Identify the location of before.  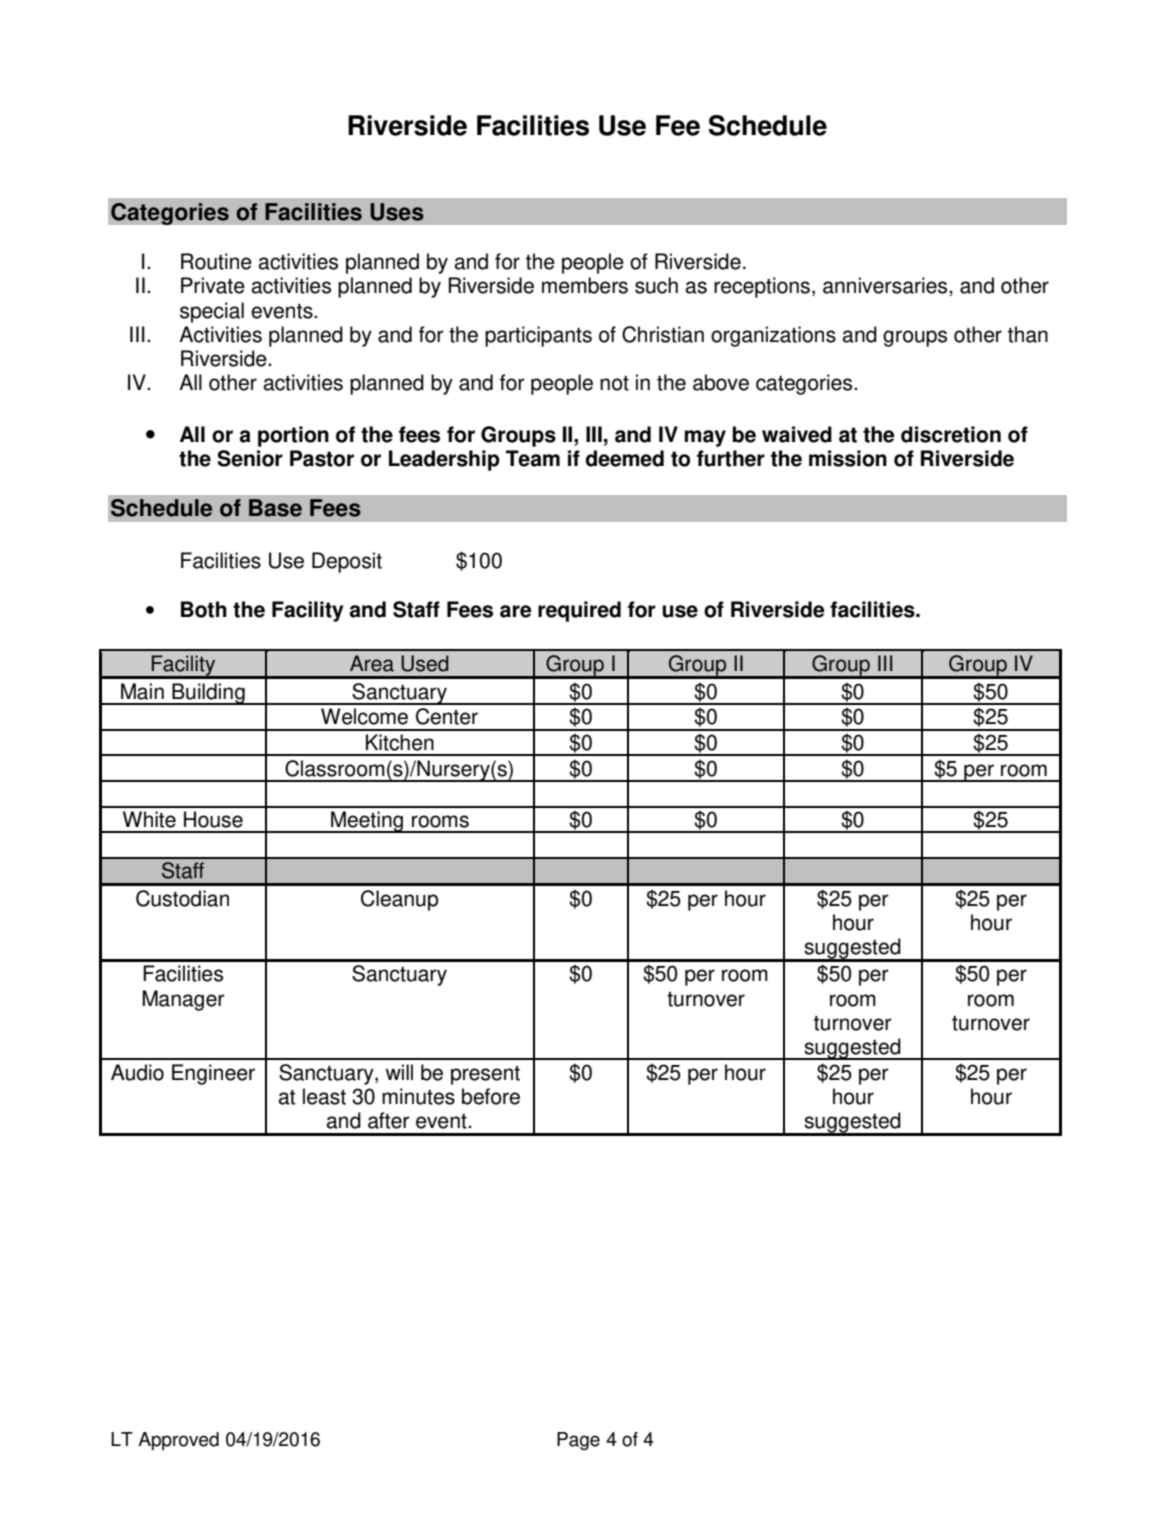
(491, 1096).
